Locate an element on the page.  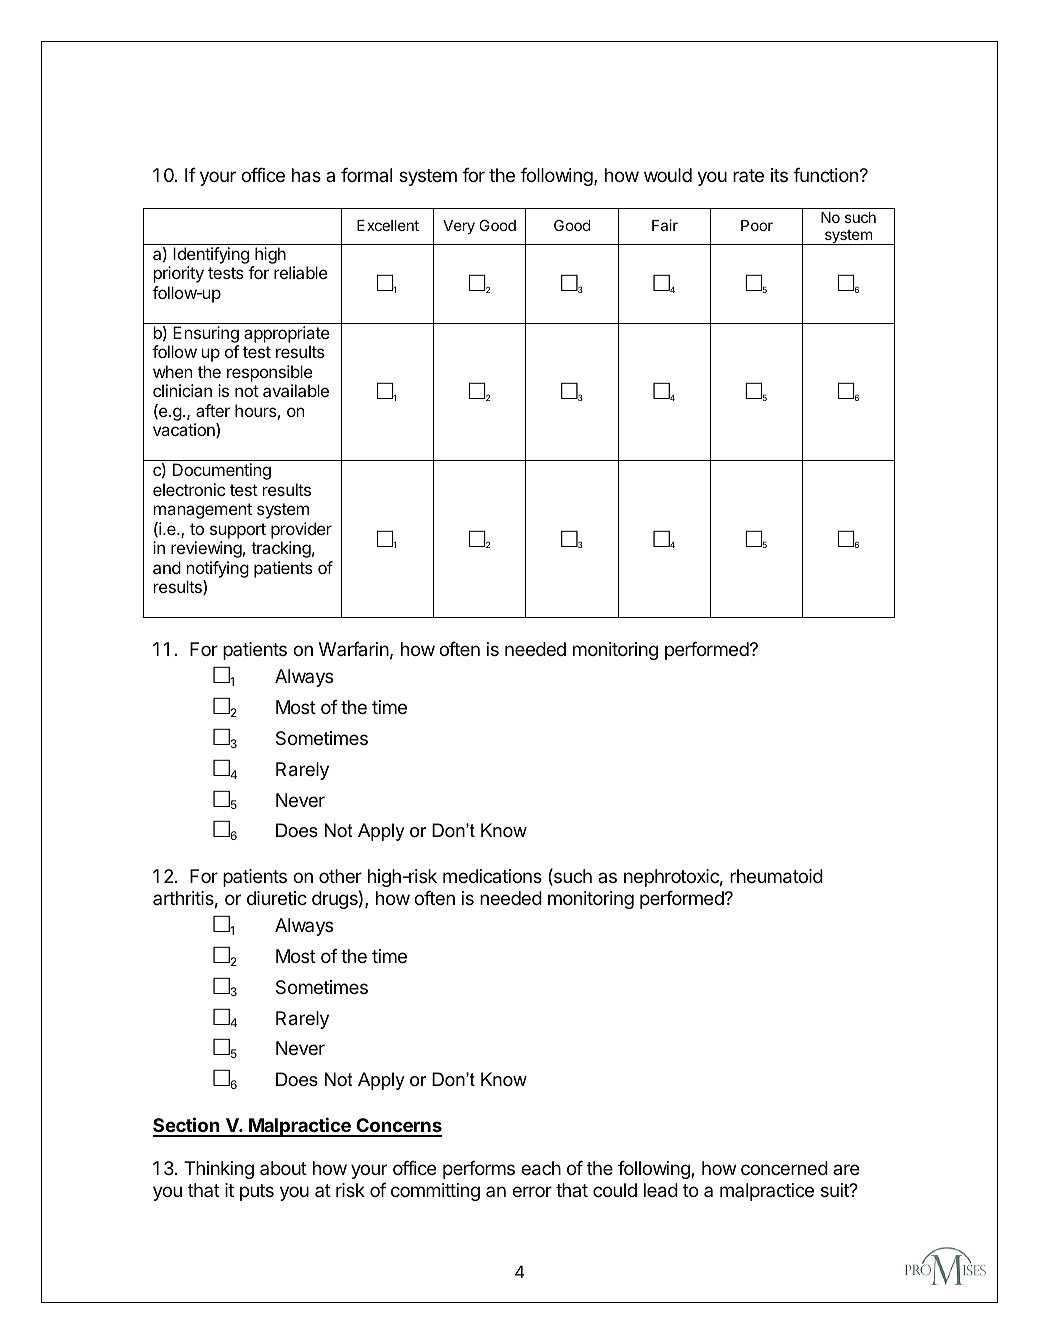
provider is located at coordinates (301, 530).
